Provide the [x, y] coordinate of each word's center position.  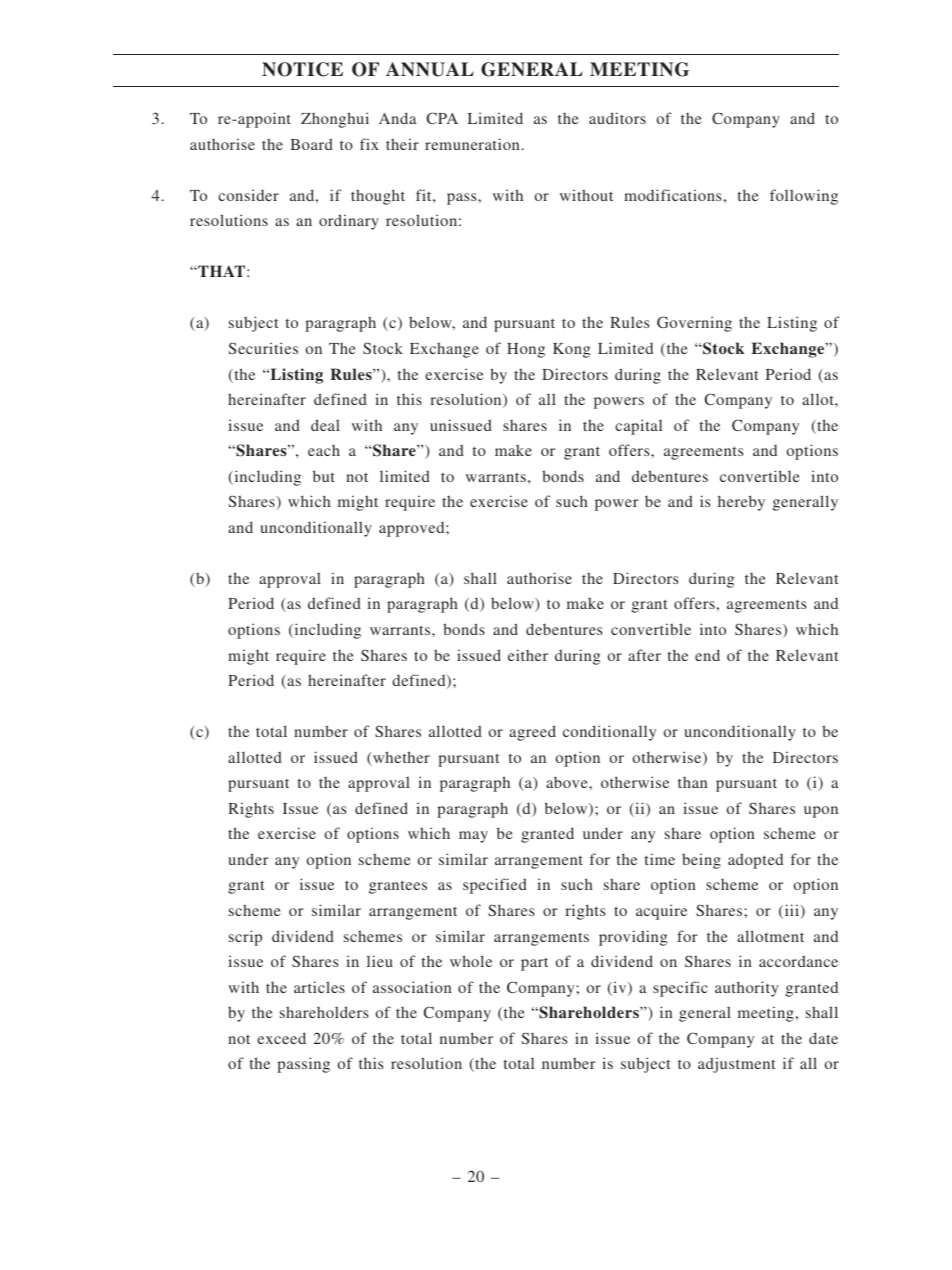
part [534, 964]
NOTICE [302, 69]
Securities [263, 348]
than [693, 782]
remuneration [472, 144]
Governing [694, 324]
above [568, 782]
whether [400, 758]
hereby [741, 503]
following [804, 197]
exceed [281, 1038]
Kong [571, 350]
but [324, 476]
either [528, 655]
